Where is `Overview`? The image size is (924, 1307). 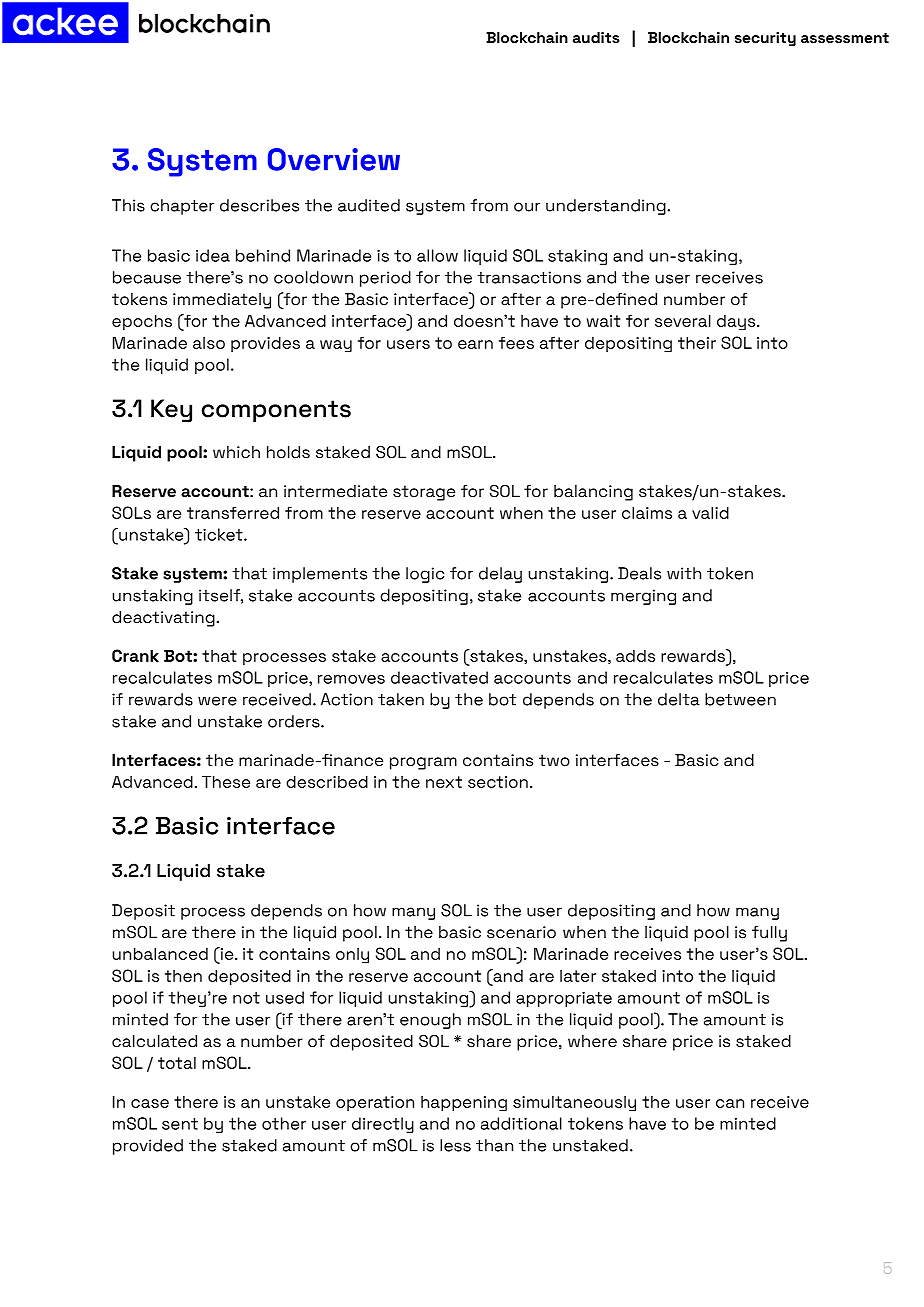
Overview is located at coordinates (334, 159).
